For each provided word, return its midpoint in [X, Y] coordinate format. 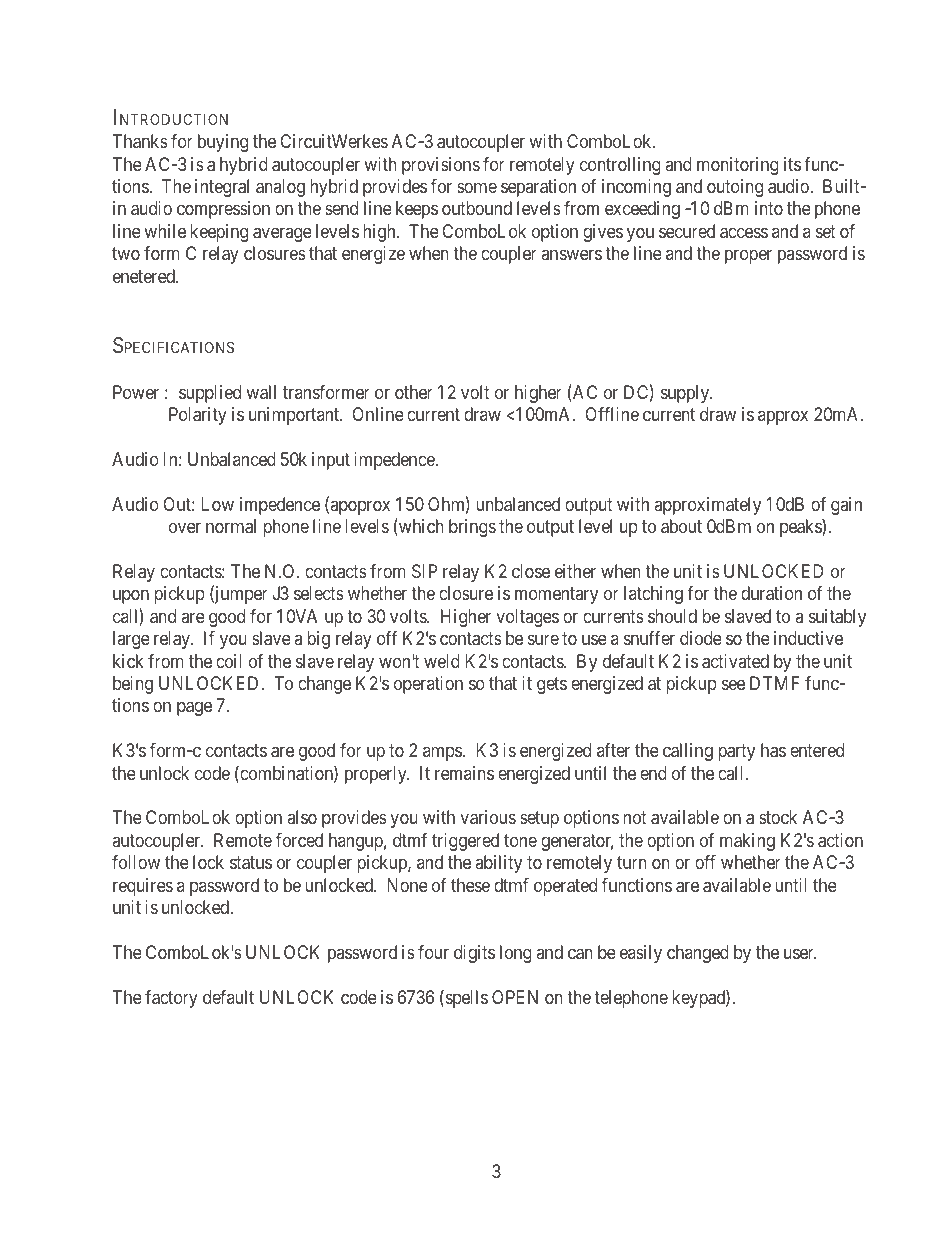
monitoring [738, 166]
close [531, 571]
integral [222, 188]
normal [231, 526]
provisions [441, 166]
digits [474, 954]
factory [171, 999]
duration [771, 593]
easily [641, 954]
